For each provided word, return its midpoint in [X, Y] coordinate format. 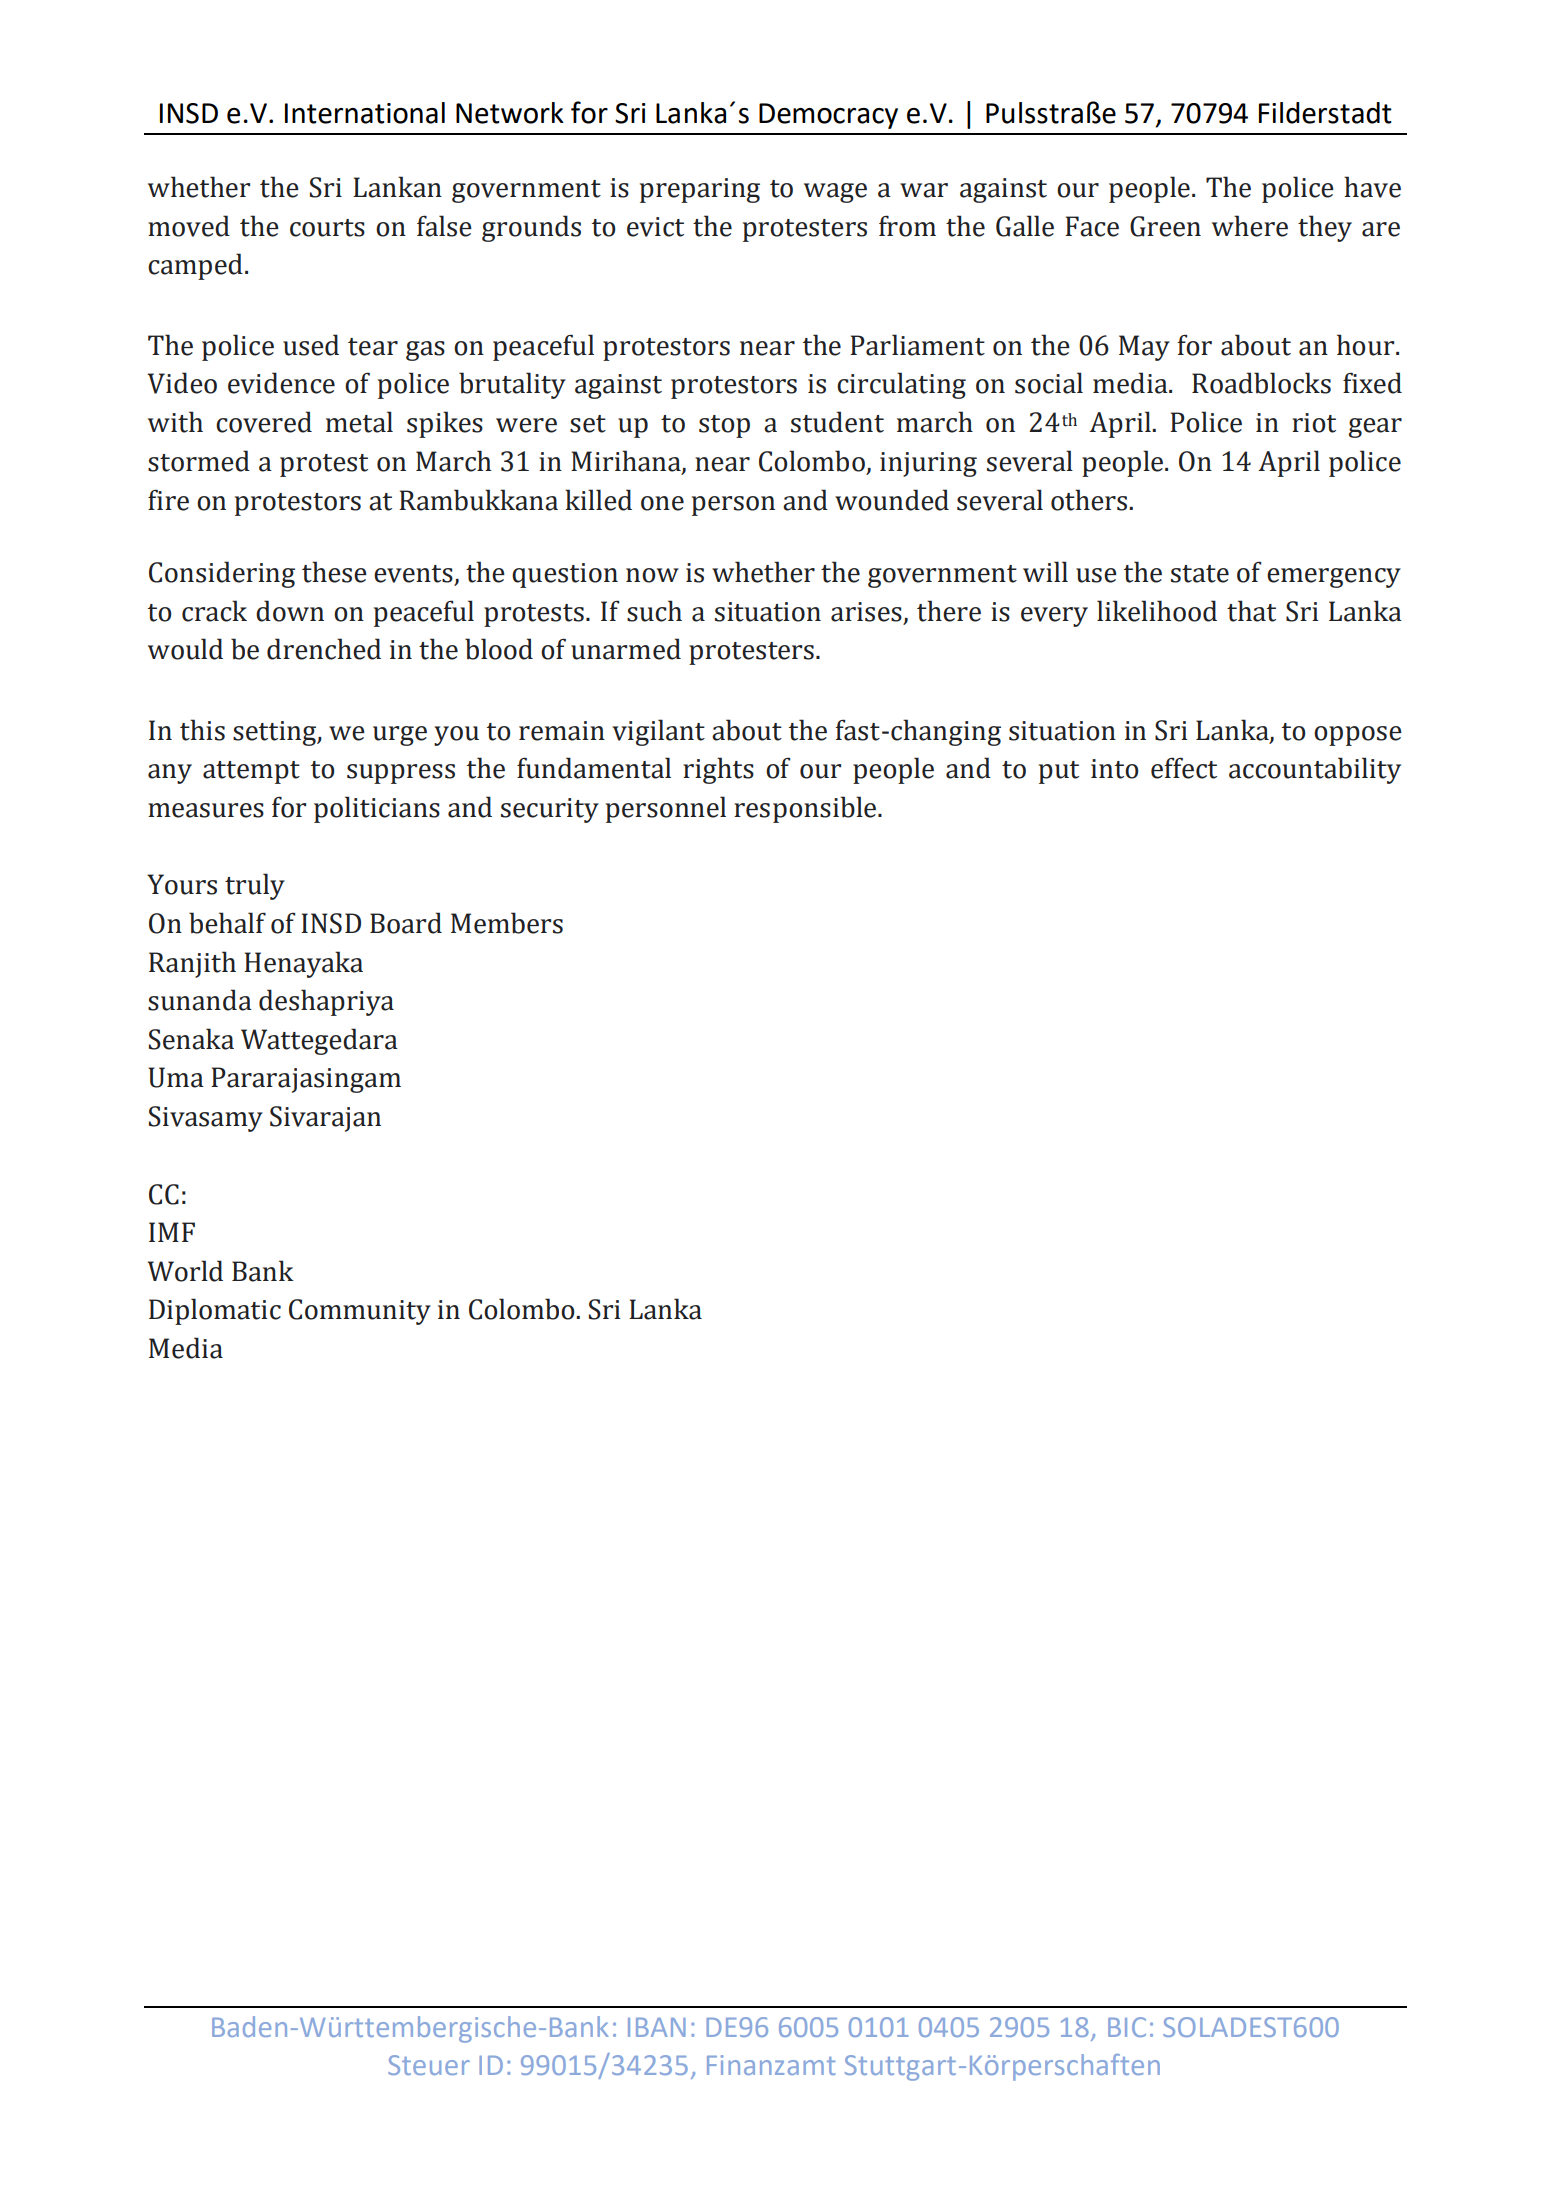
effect [1184, 768]
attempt [251, 772]
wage [835, 193]
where [1250, 226]
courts [327, 228]
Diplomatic [215, 1311]
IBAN [657, 2027]
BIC [1127, 2027]
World [185, 1271]
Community [360, 1312]
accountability [1315, 770]
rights [718, 770]
